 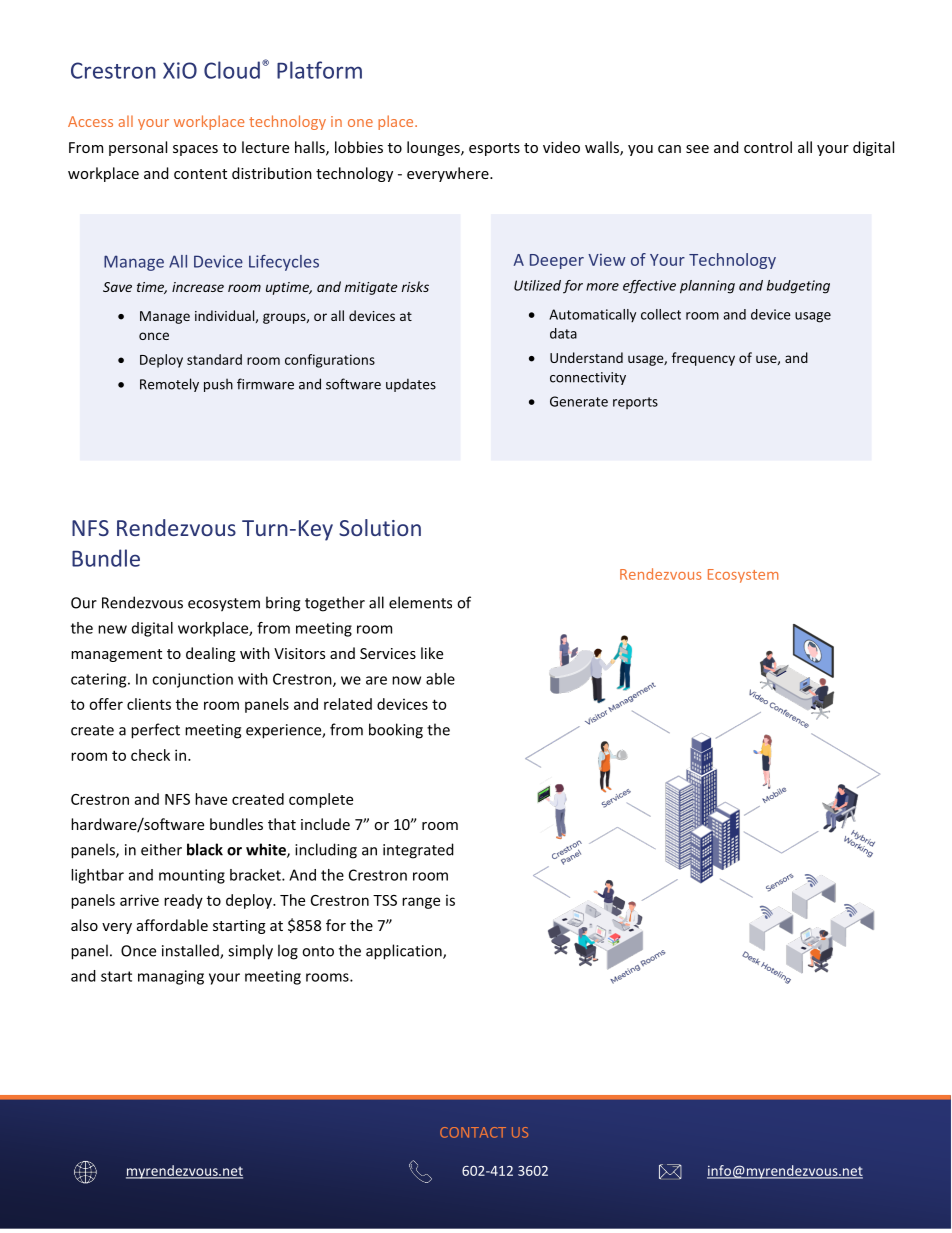 I want to click on new, so click(x=112, y=629).
